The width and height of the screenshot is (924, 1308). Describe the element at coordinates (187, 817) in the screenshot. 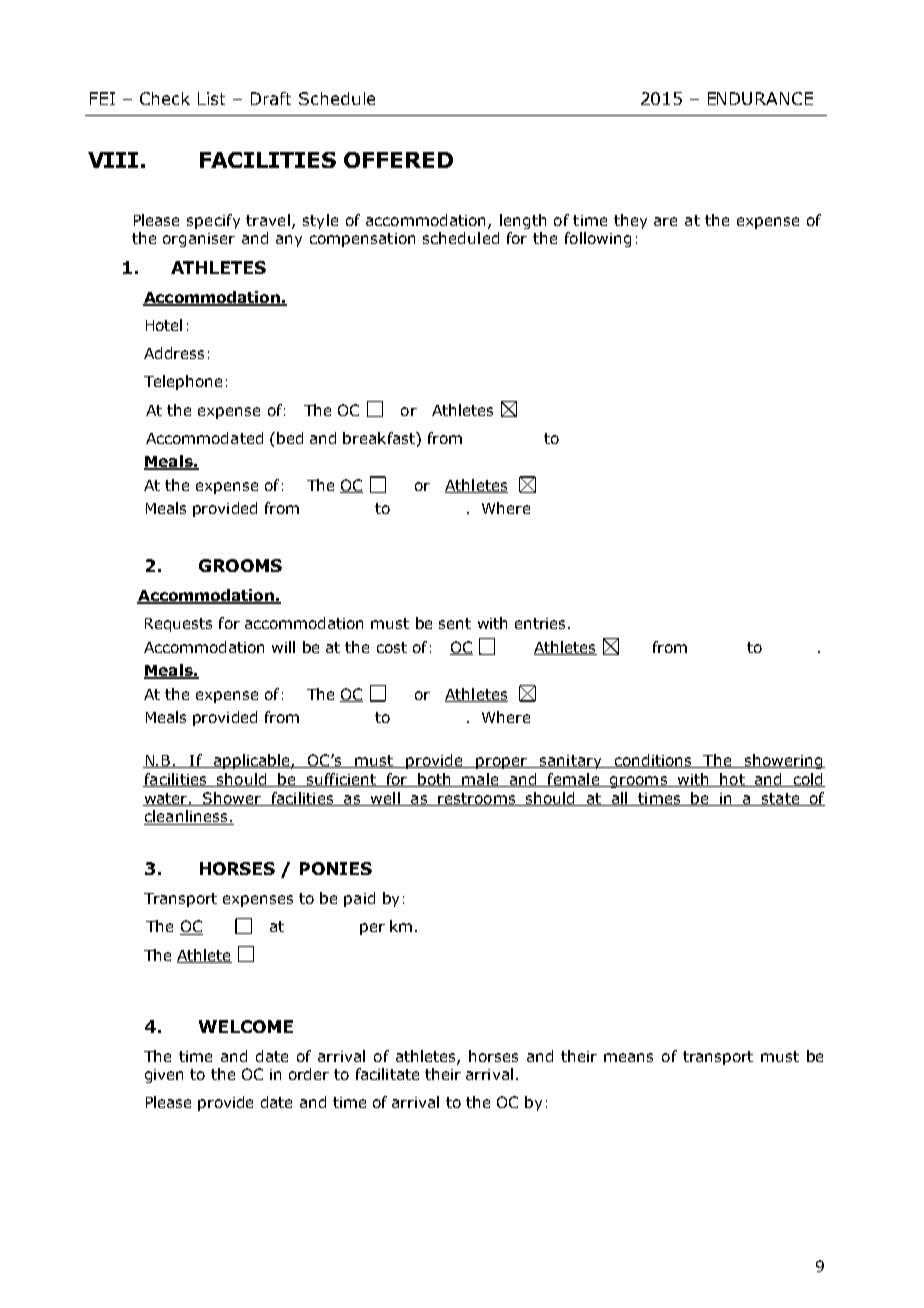

I see `cleanliness` at that location.
